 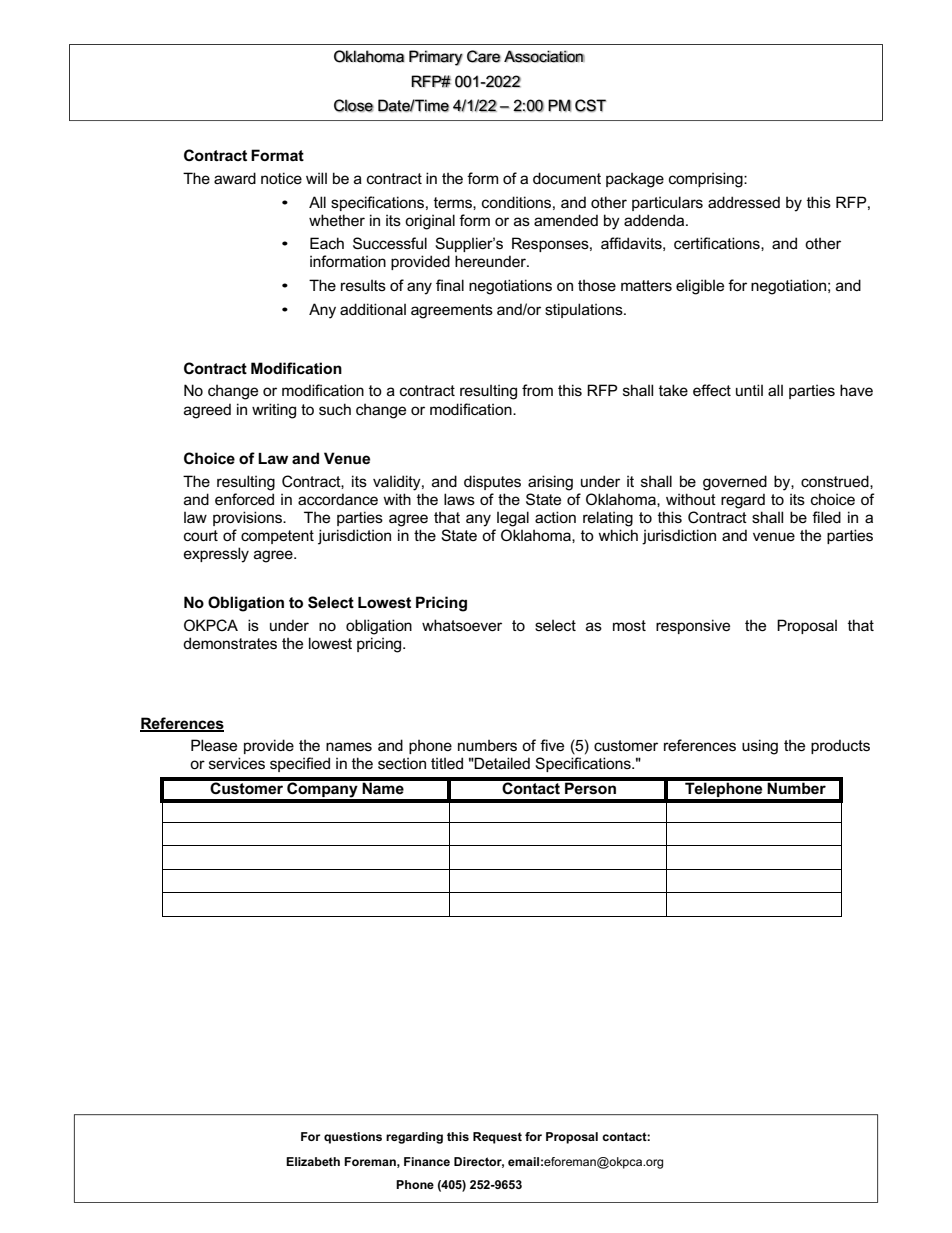 I want to click on legal, so click(x=513, y=519).
